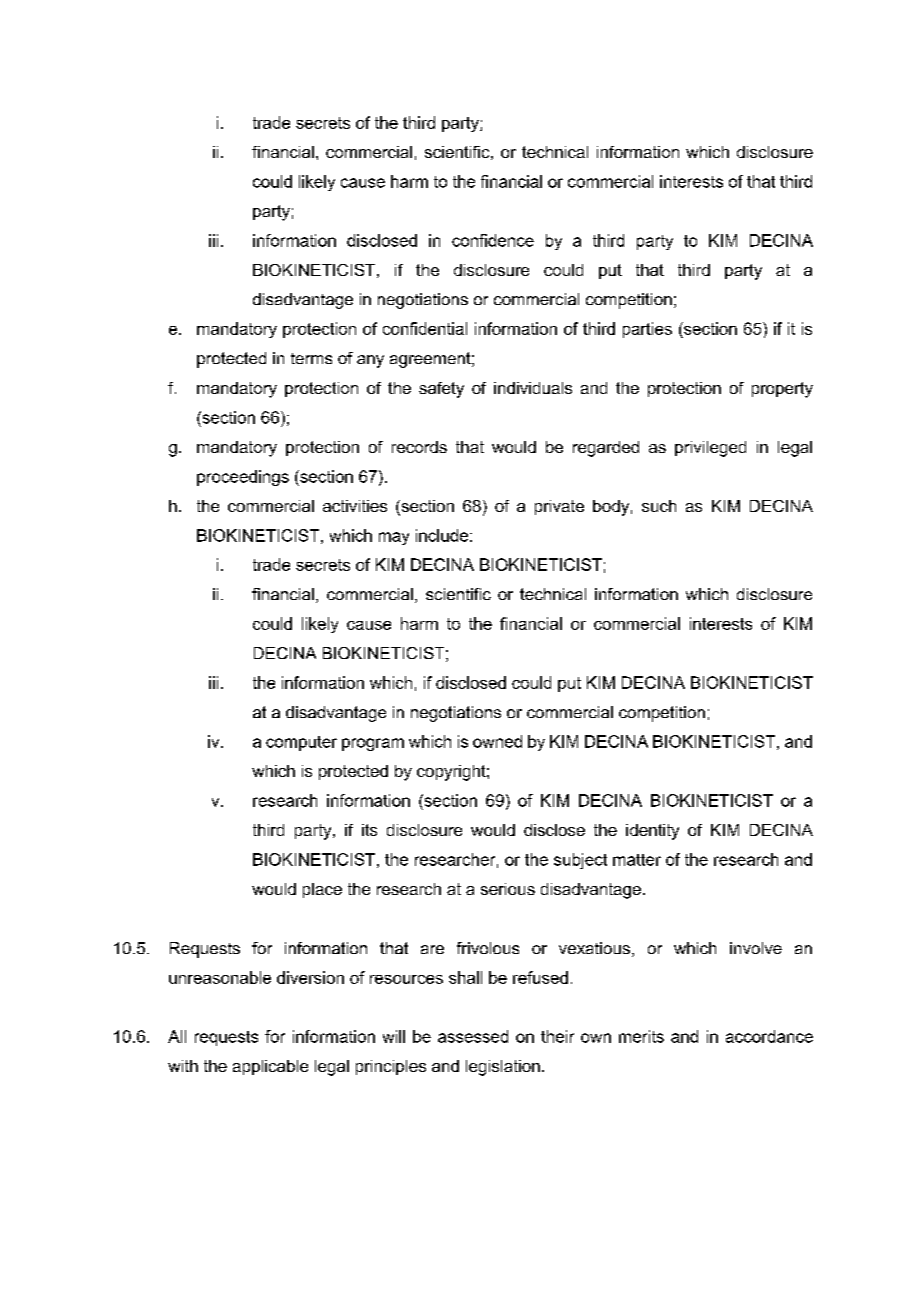  I want to click on privileged, so click(710, 449).
